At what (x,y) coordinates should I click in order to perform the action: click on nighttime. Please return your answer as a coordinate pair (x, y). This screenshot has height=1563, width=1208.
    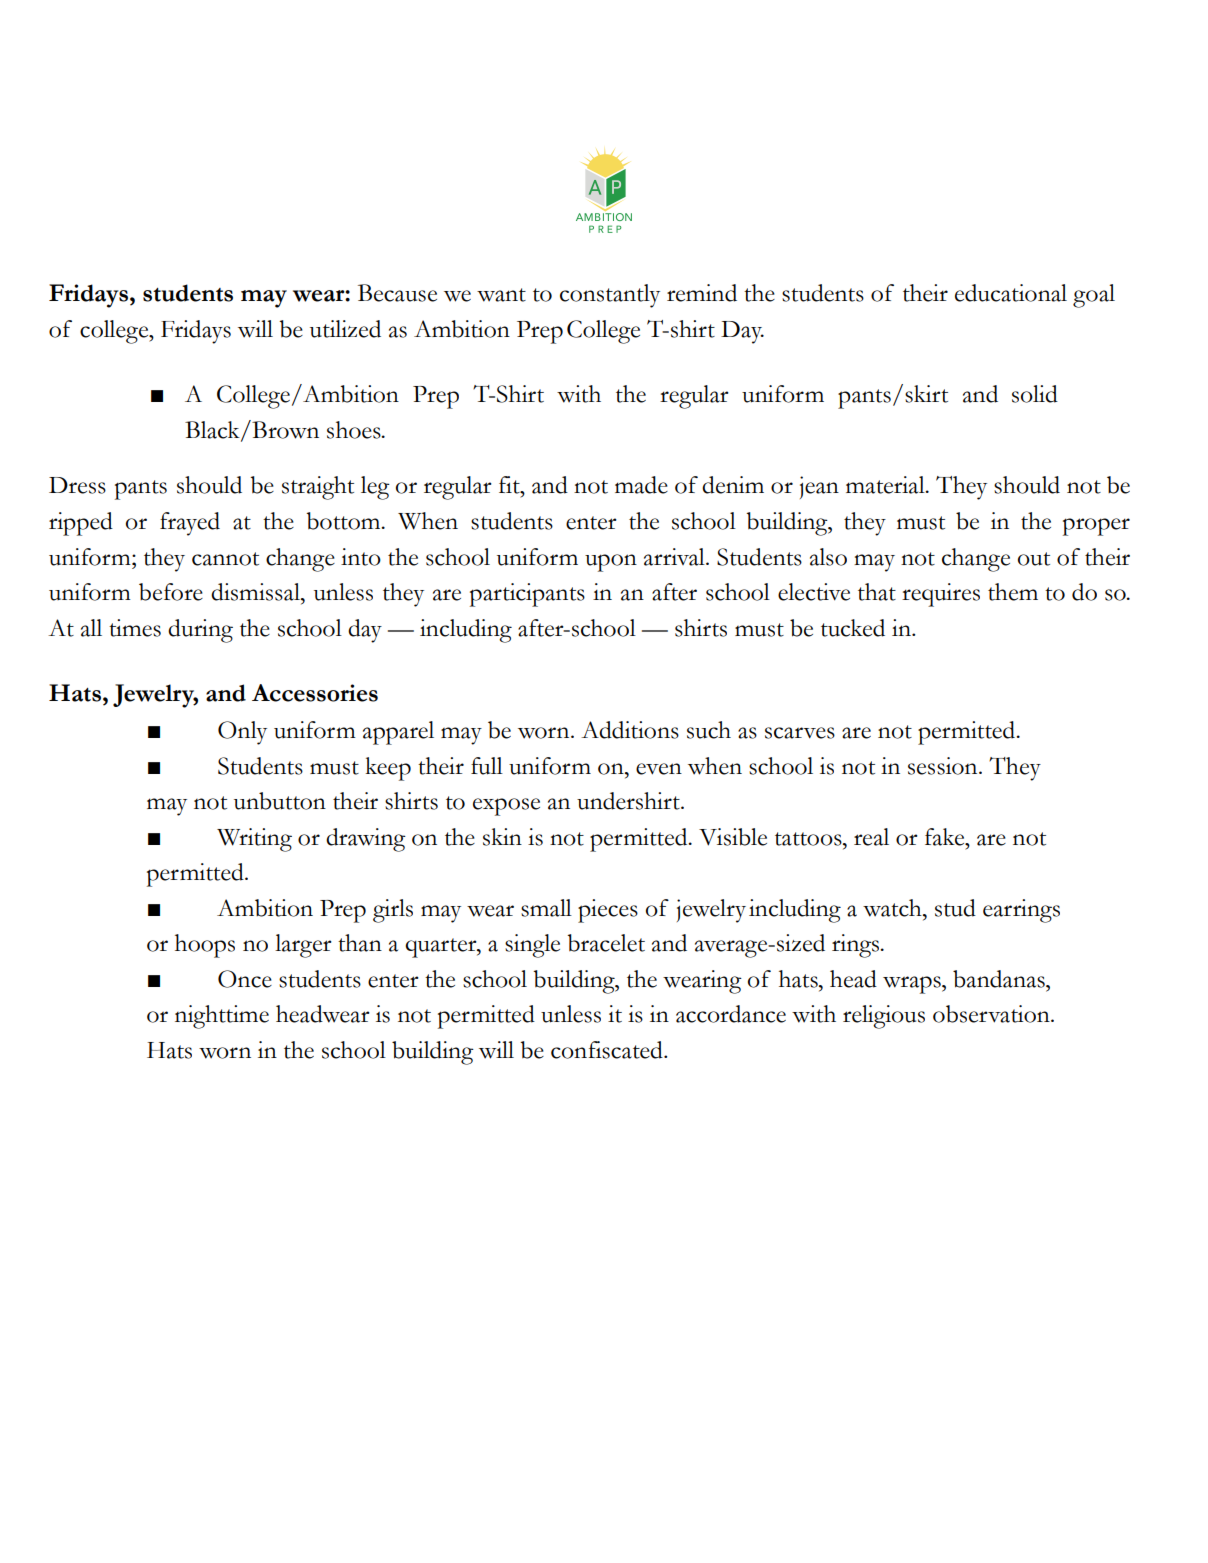
    Looking at the image, I should click on (222, 1017).
